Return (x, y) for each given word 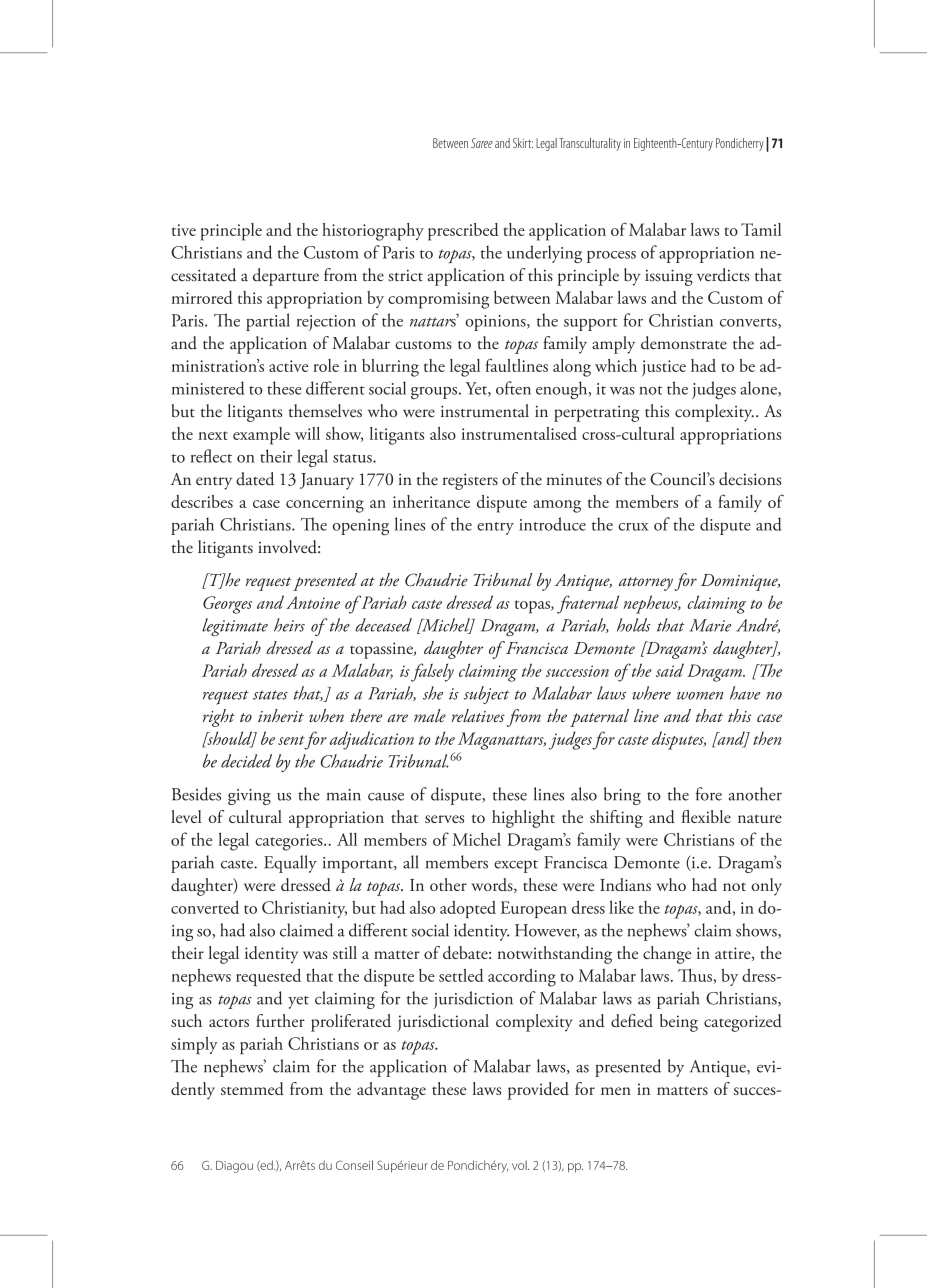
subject (486, 695)
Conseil (354, 1165)
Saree (482, 143)
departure (286, 277)
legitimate (235, 627)
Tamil (761, 229)
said (670, 670)
